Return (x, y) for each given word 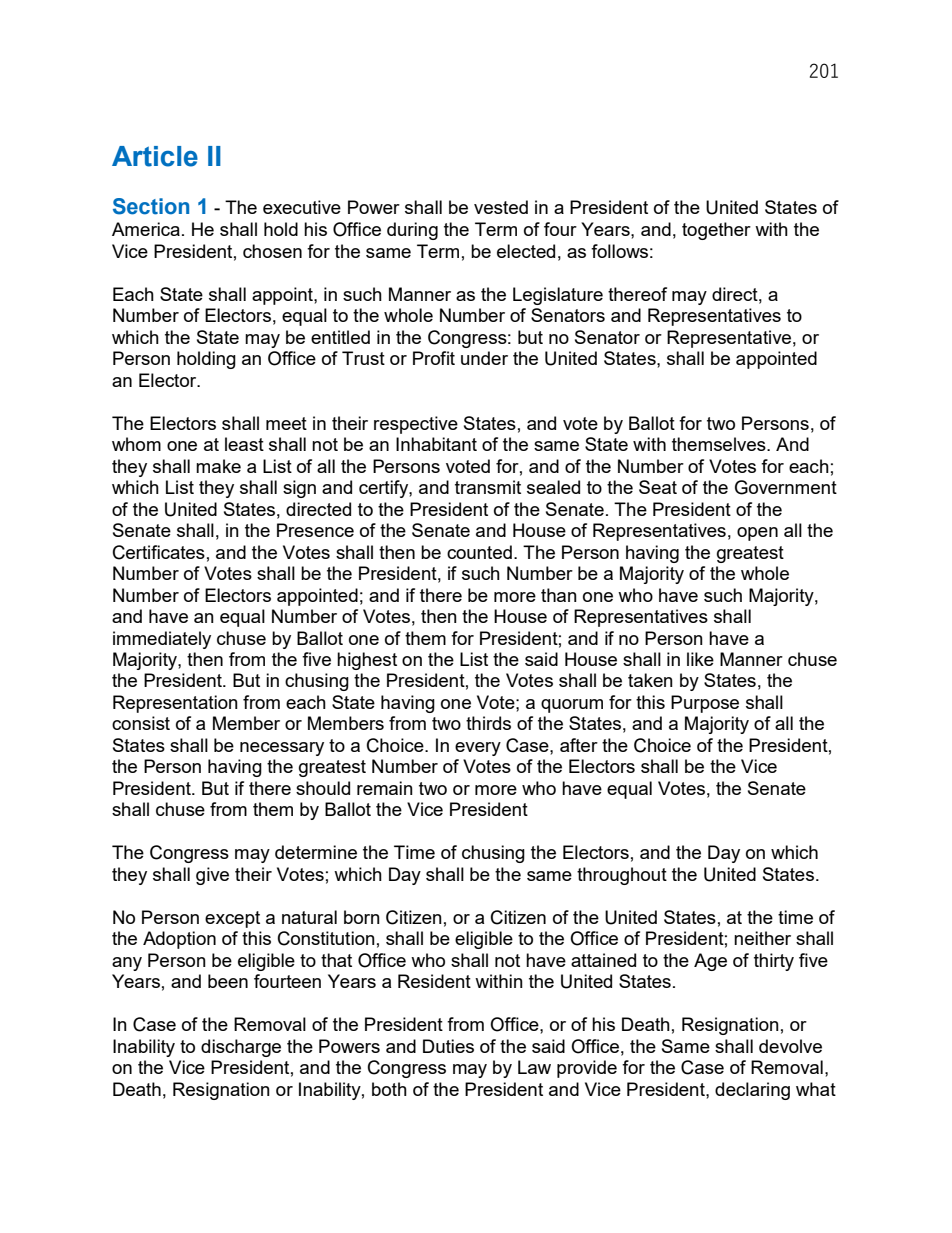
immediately (162, 640)
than (559, 595)
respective (416, 425)
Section (151, 206)
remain (385, 788)
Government (786, 487)
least (244, 444)
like (700, 659)
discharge (241, 1048)
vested (501, 207)
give (212, 876)
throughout (622, 876)
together (716, 231)
